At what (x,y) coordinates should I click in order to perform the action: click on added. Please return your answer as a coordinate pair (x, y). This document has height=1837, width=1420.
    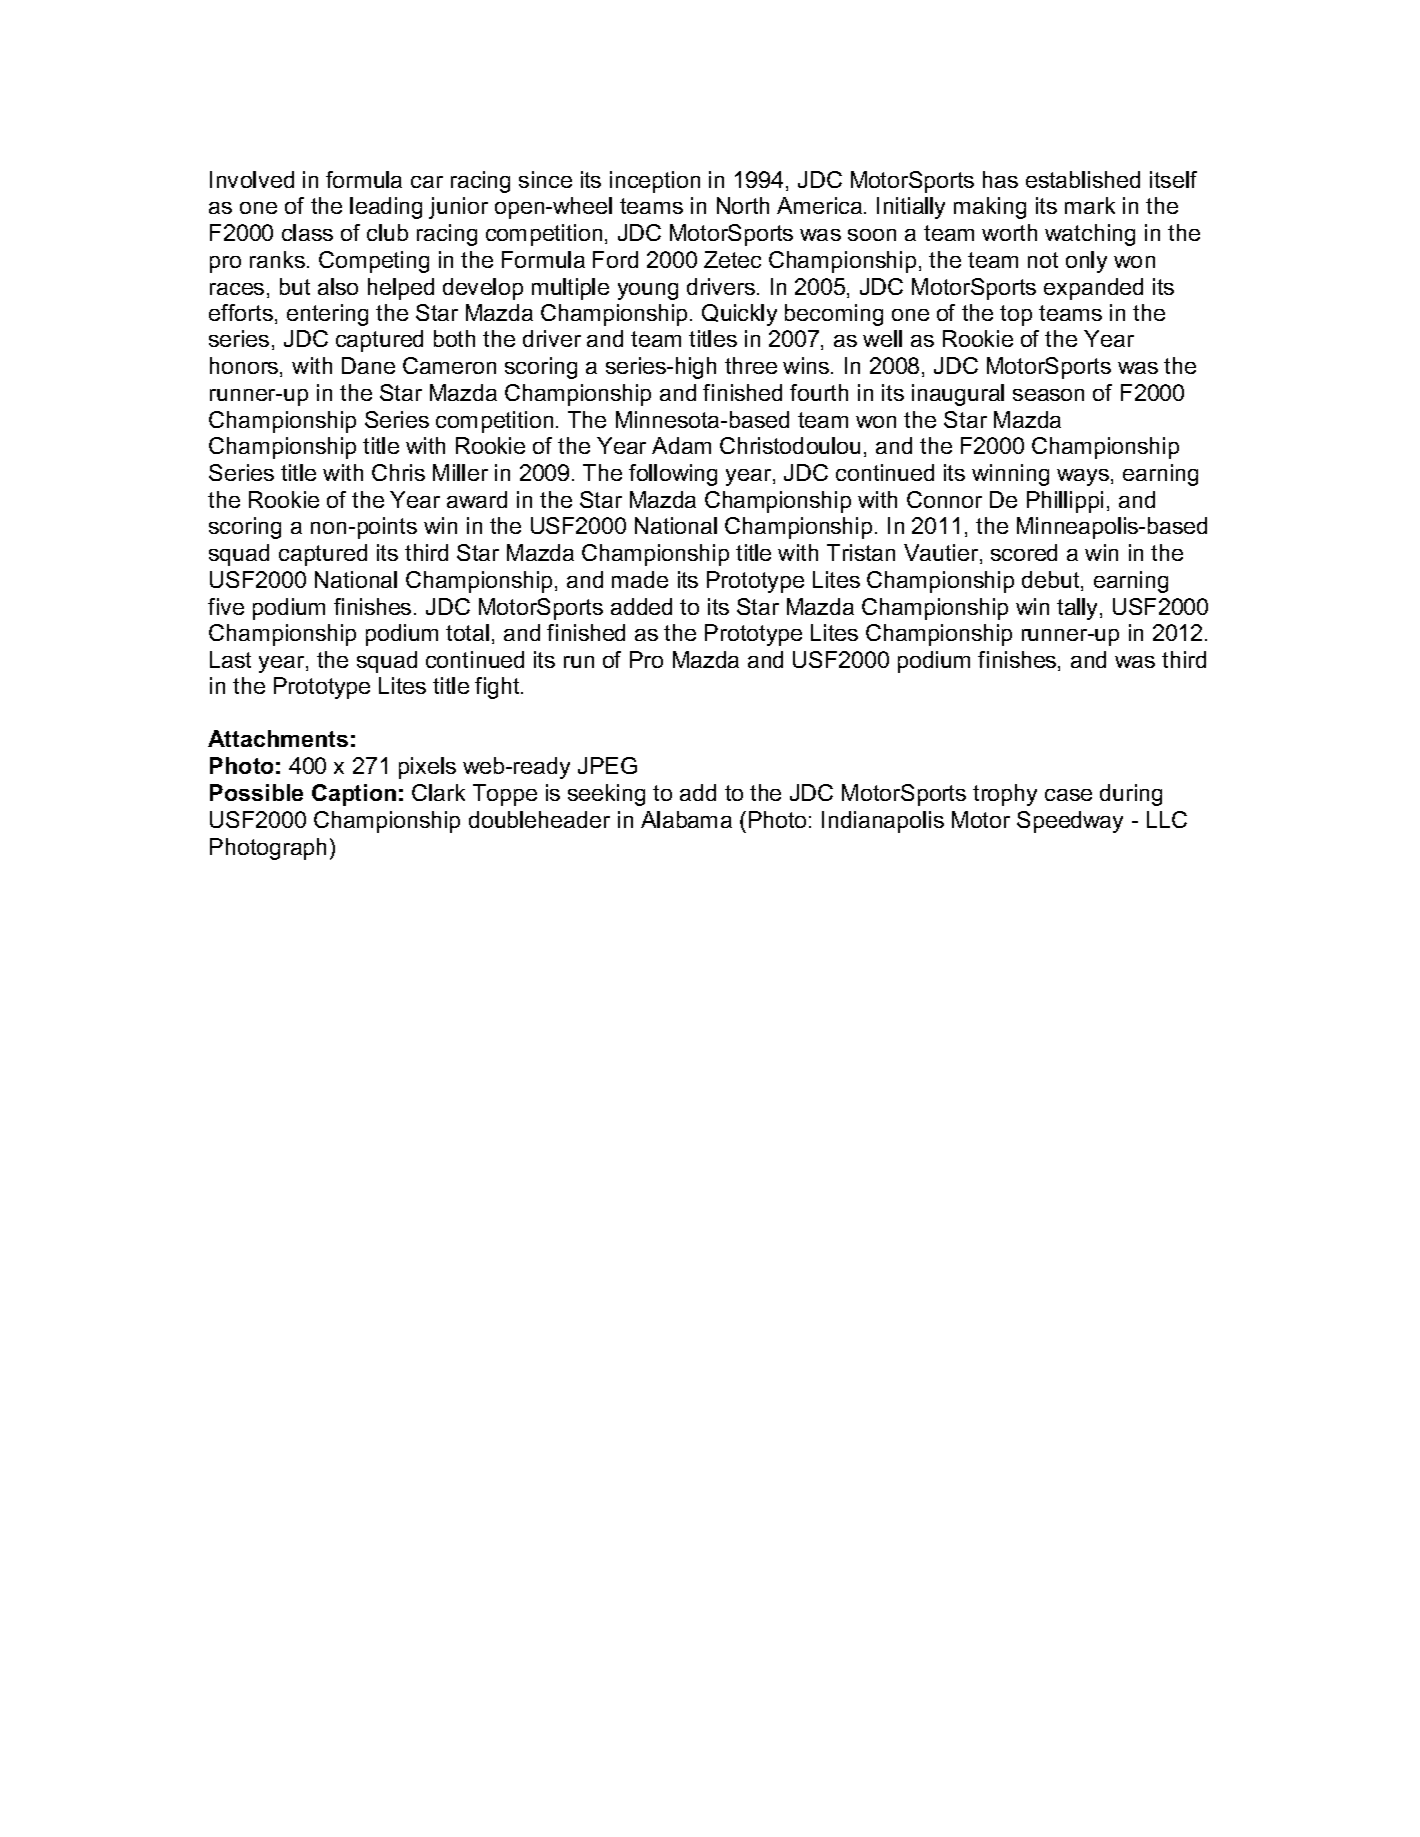
    Looking at the image, I should click on (641, 606).
